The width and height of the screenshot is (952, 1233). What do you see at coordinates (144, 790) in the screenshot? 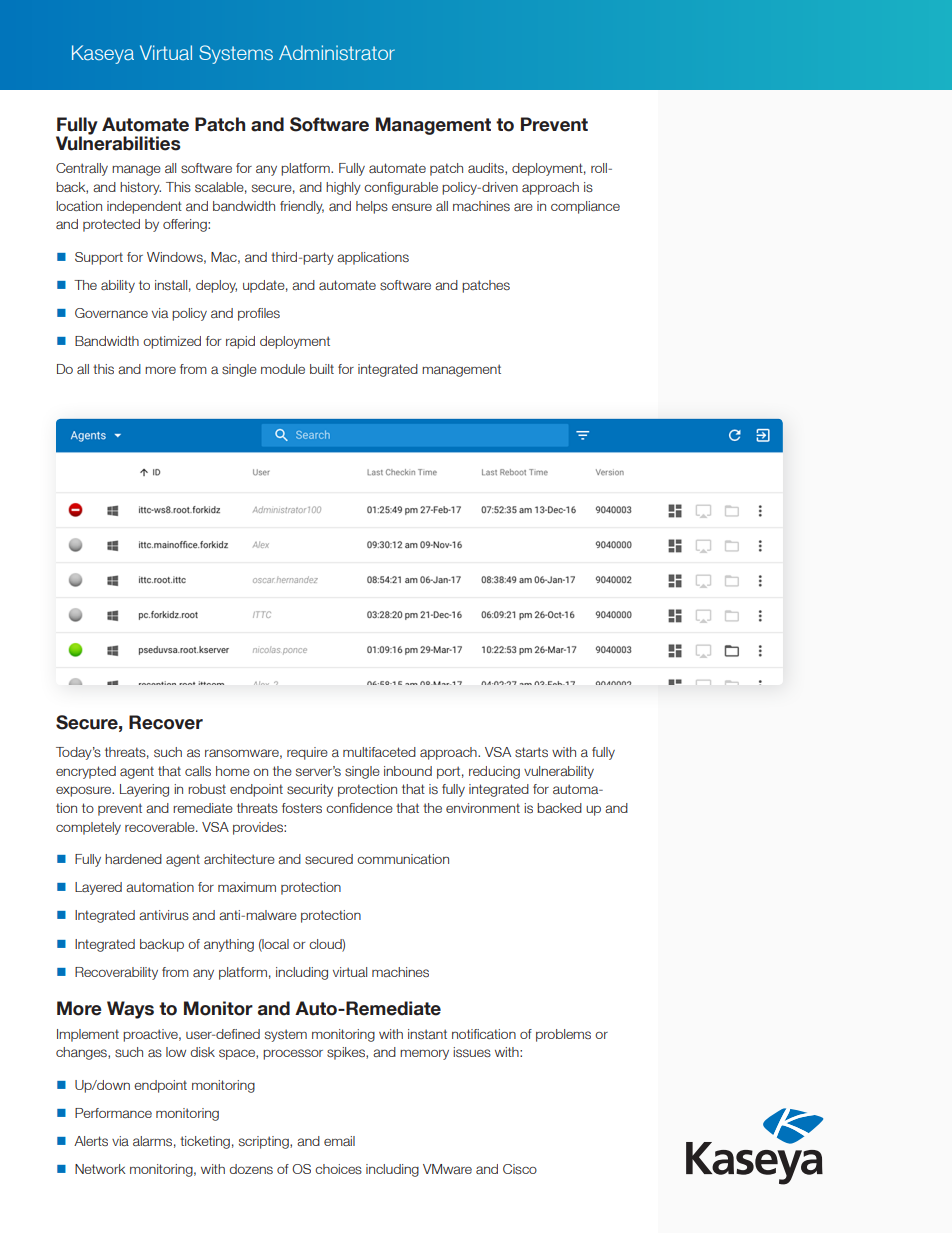
I see `Layering` at bounding box center [144, 790].
